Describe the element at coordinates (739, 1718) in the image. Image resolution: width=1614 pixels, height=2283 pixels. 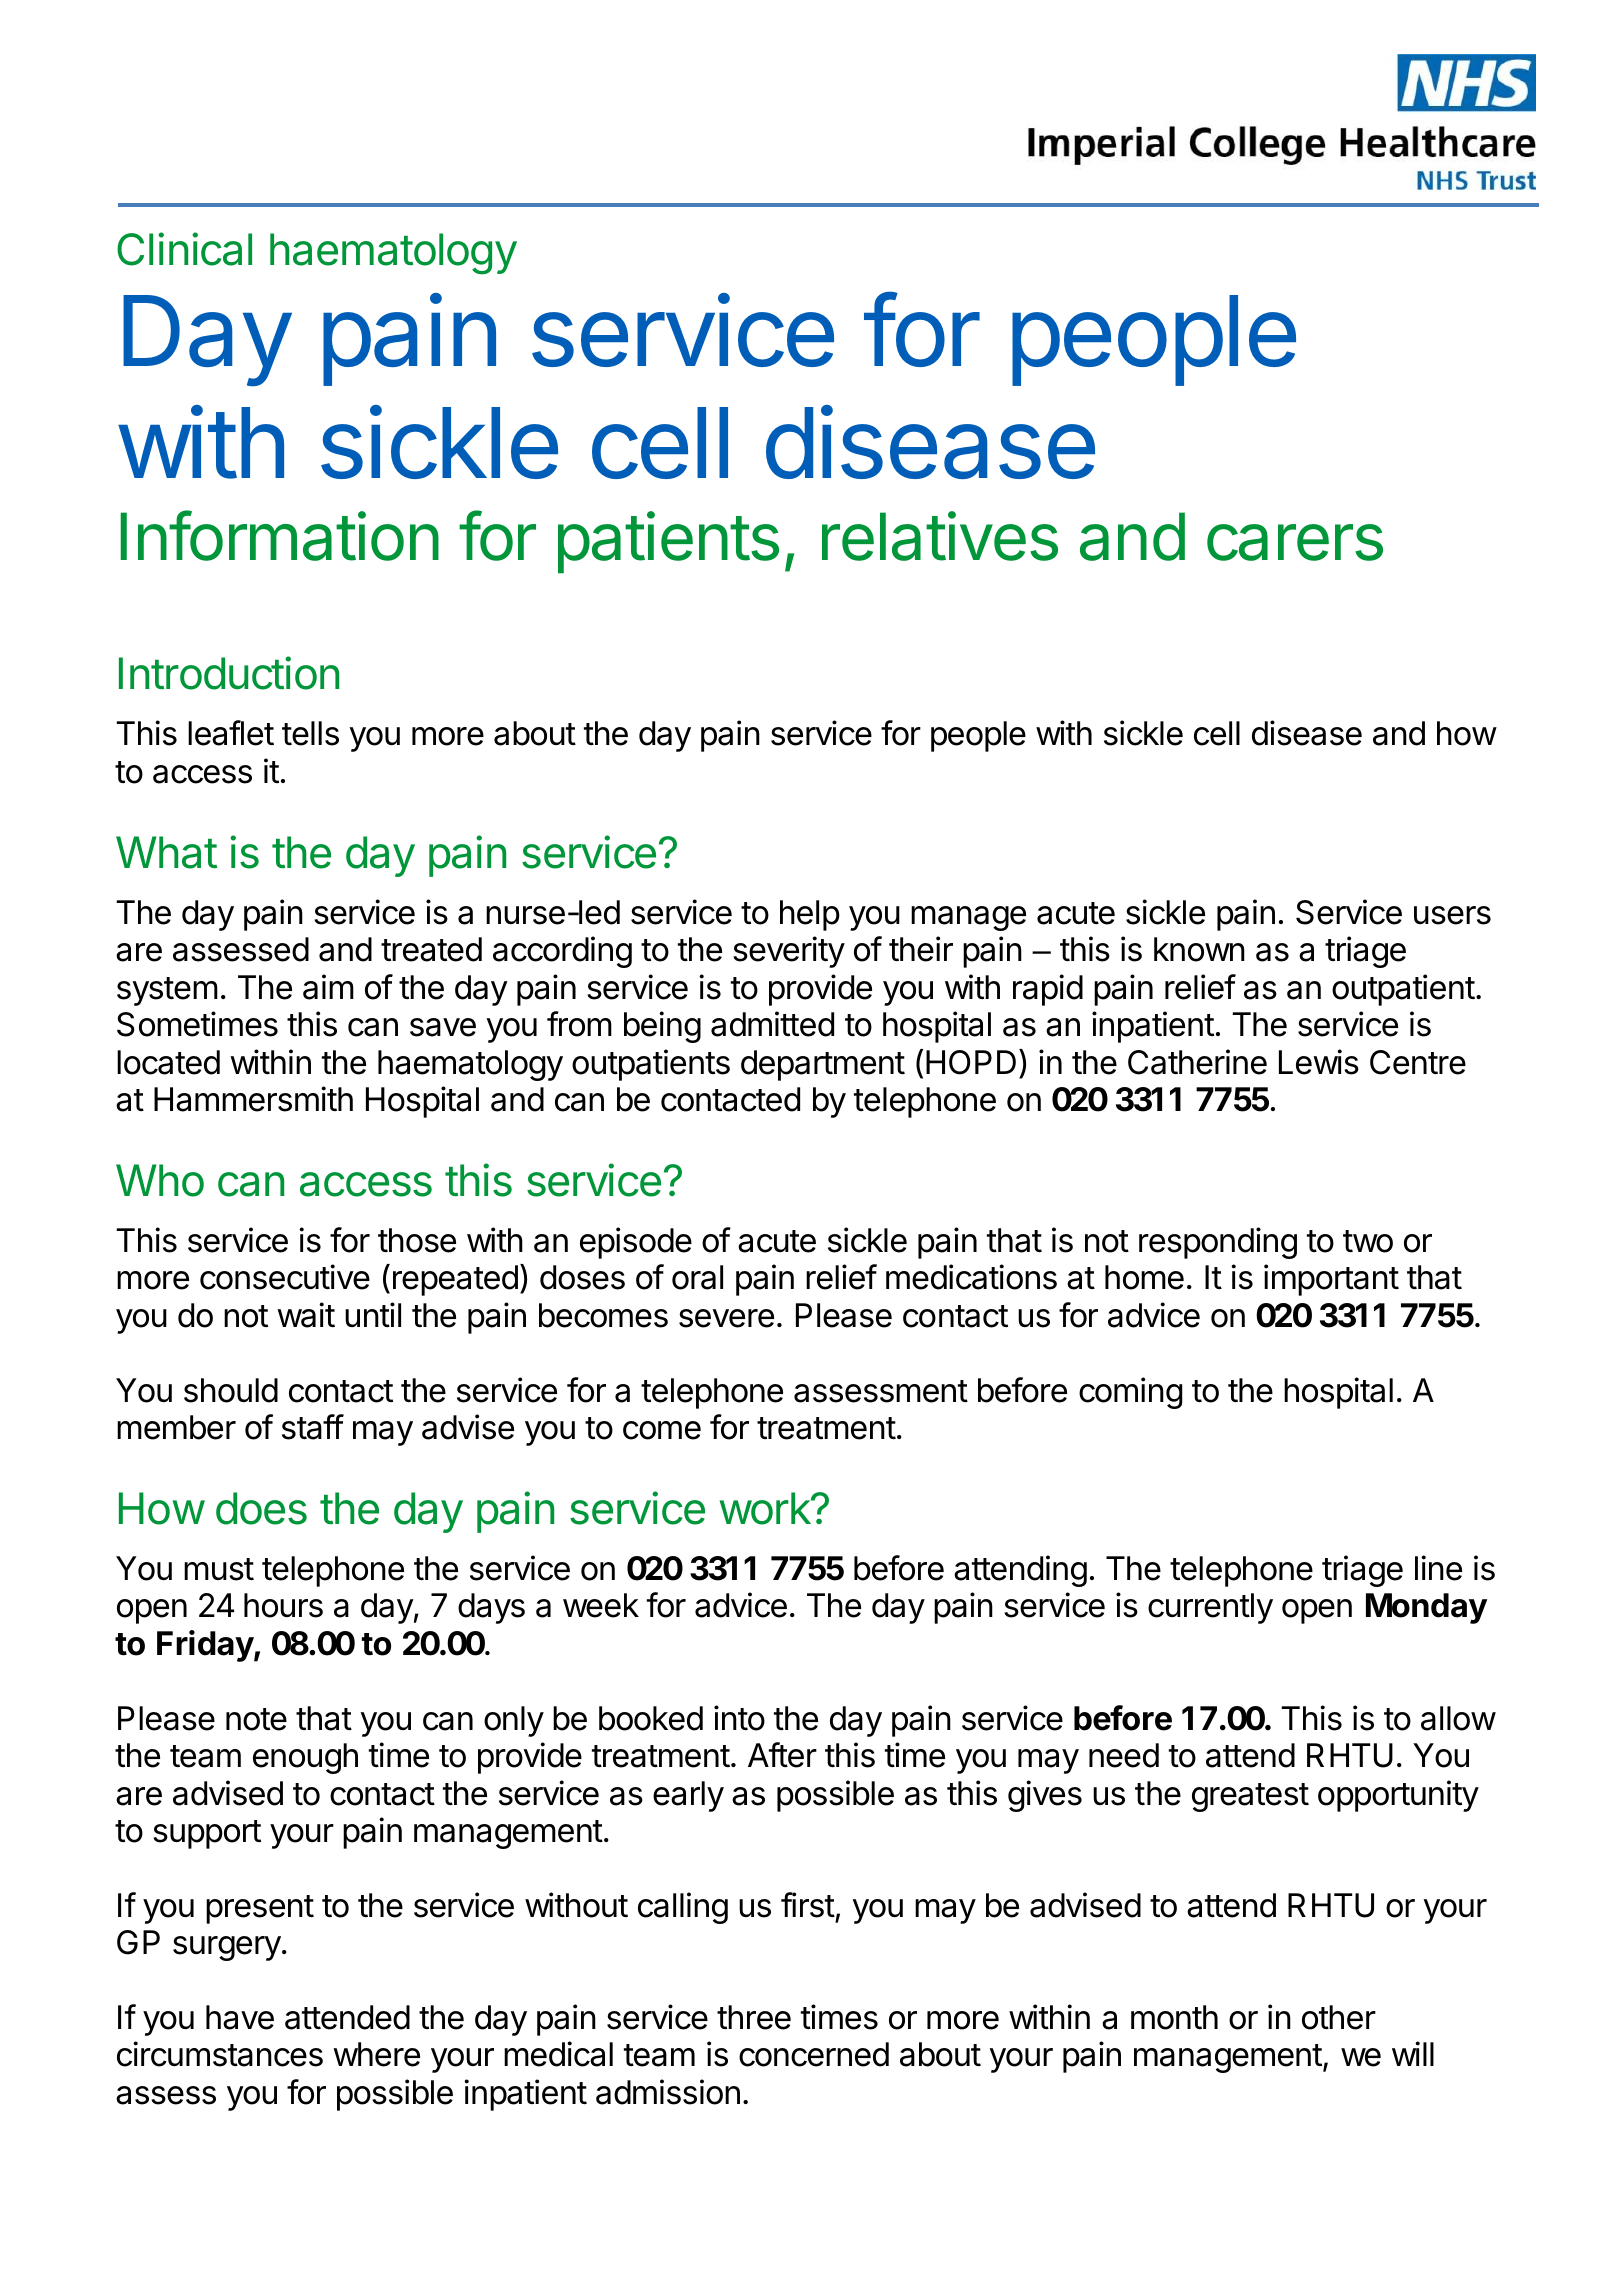
I see `into` at that location.
